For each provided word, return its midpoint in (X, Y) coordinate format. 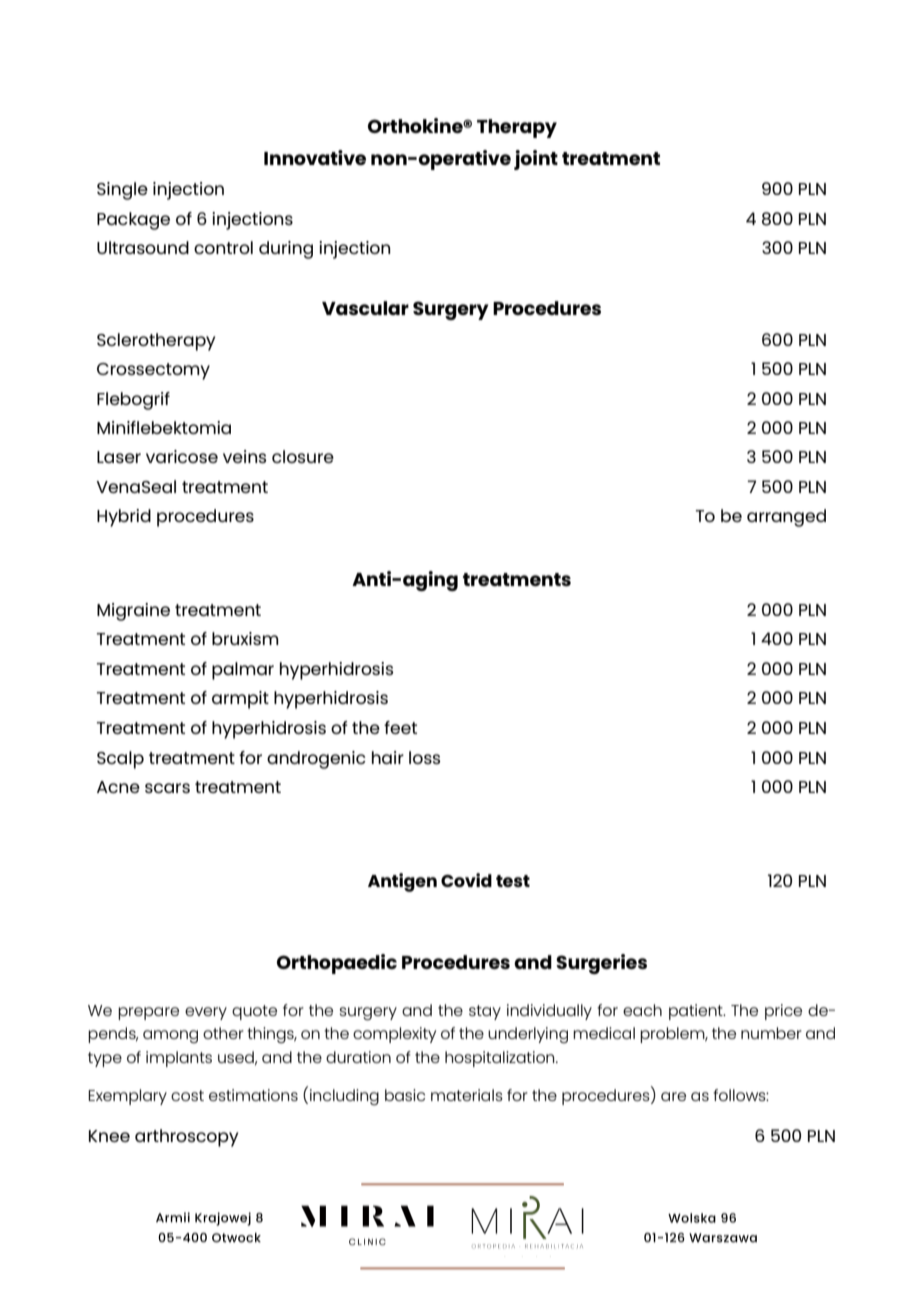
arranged (786, 518)
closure (303, 456)
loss (424, 757)
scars (167, 788)
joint (536, 160)
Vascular (365, 308)
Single (122, 191)
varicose (182, 456)
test (513, 881)
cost (187, 1095)
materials (467, 1095)
